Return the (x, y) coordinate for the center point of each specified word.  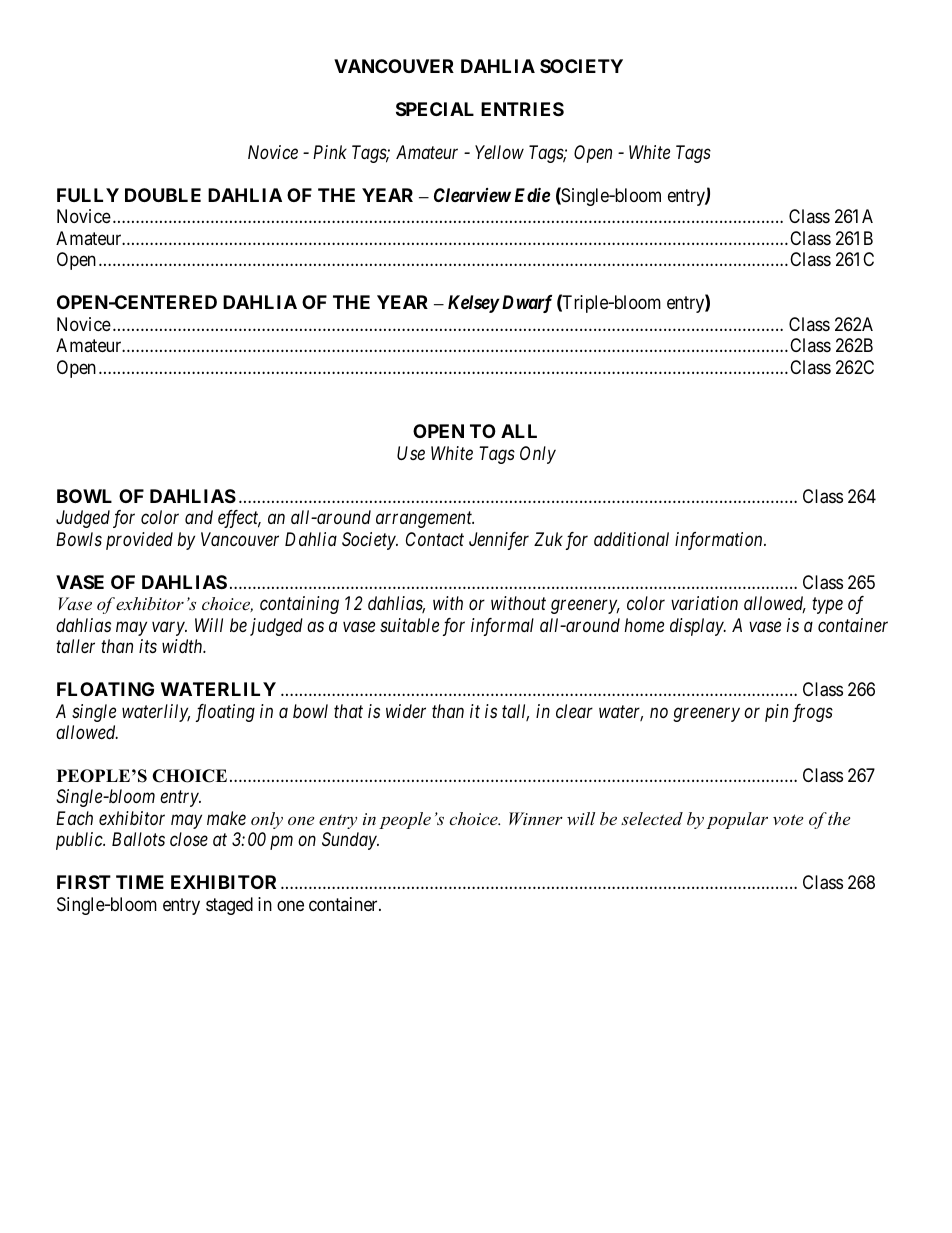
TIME (140, 882)
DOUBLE (163, 195)
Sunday (350, 841)
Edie (532, 194)
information (720, 541)
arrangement (425, 520)
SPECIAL (435, 109)
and (199, 517)
